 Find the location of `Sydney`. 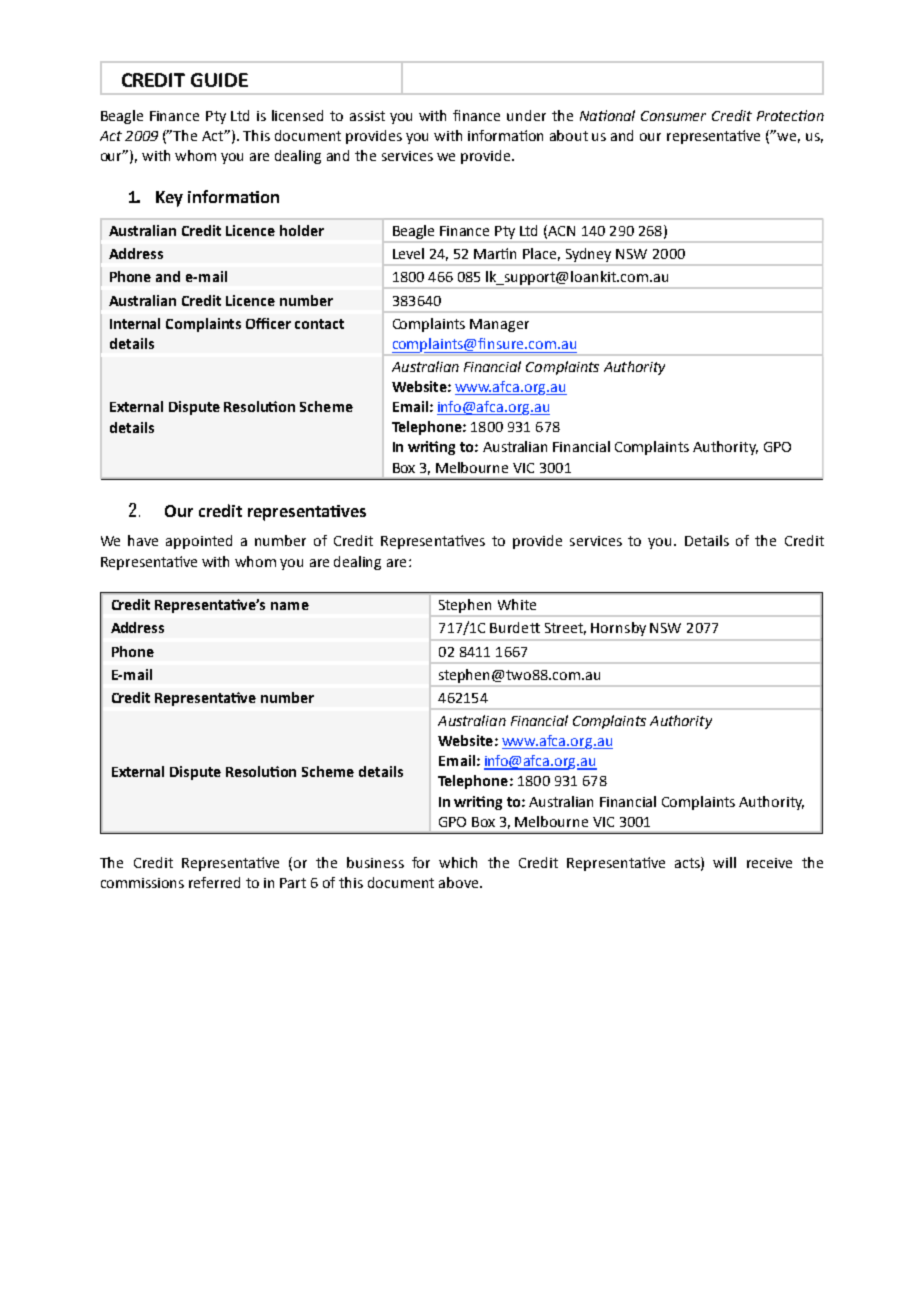

Sydney is located at coordinates (588, 255).
